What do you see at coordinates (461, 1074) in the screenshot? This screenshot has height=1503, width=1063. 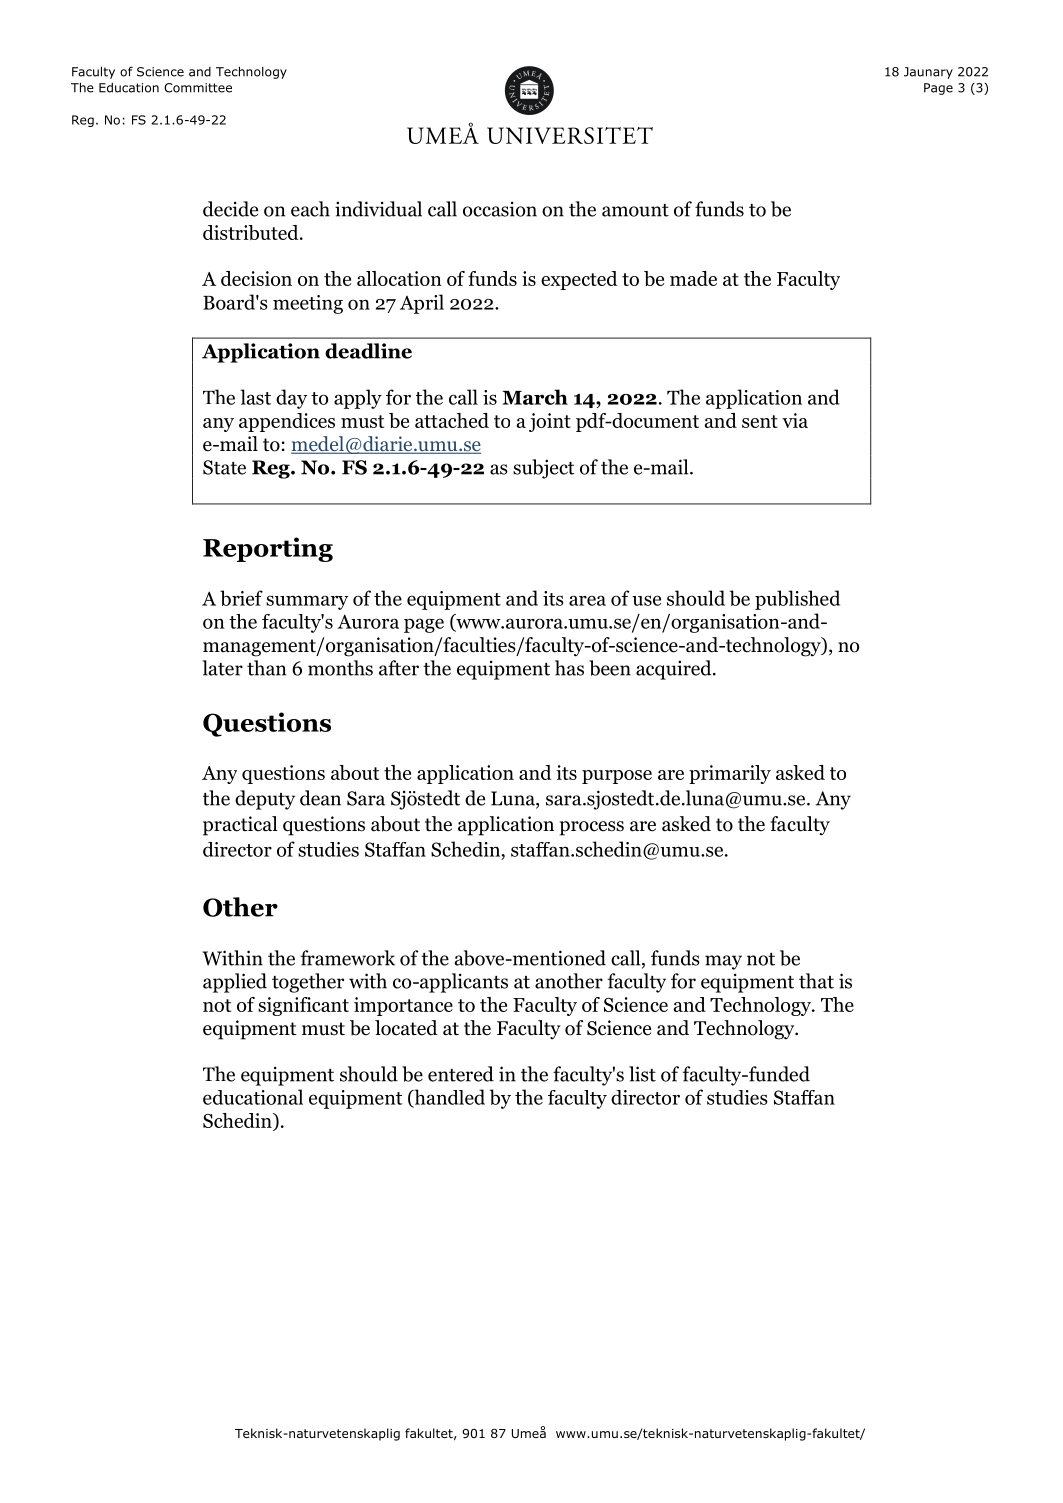 I see `entered` at bounding box center [461, 1074].
